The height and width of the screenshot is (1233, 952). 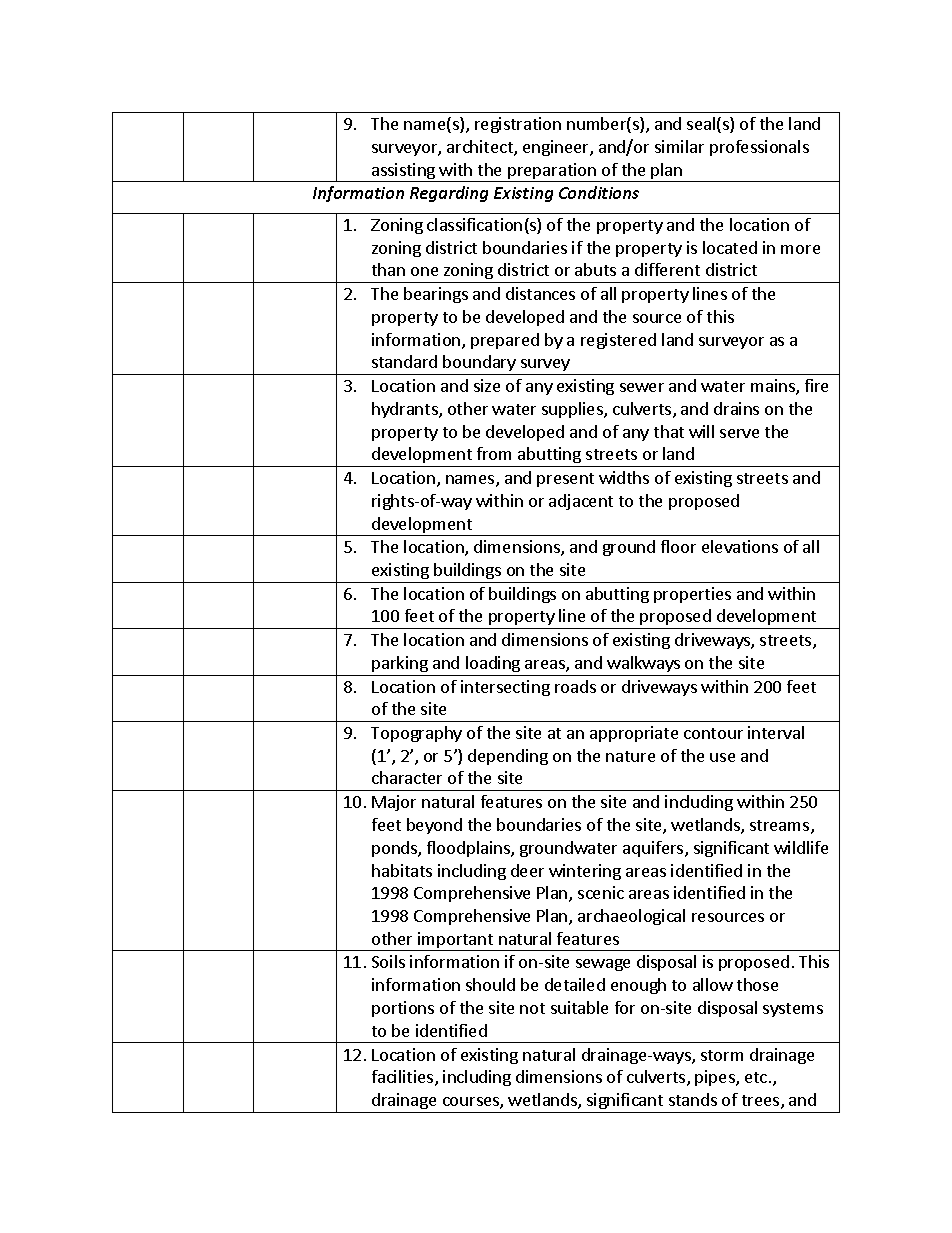 I want to click on etc, so click(x=757, y=1077).
